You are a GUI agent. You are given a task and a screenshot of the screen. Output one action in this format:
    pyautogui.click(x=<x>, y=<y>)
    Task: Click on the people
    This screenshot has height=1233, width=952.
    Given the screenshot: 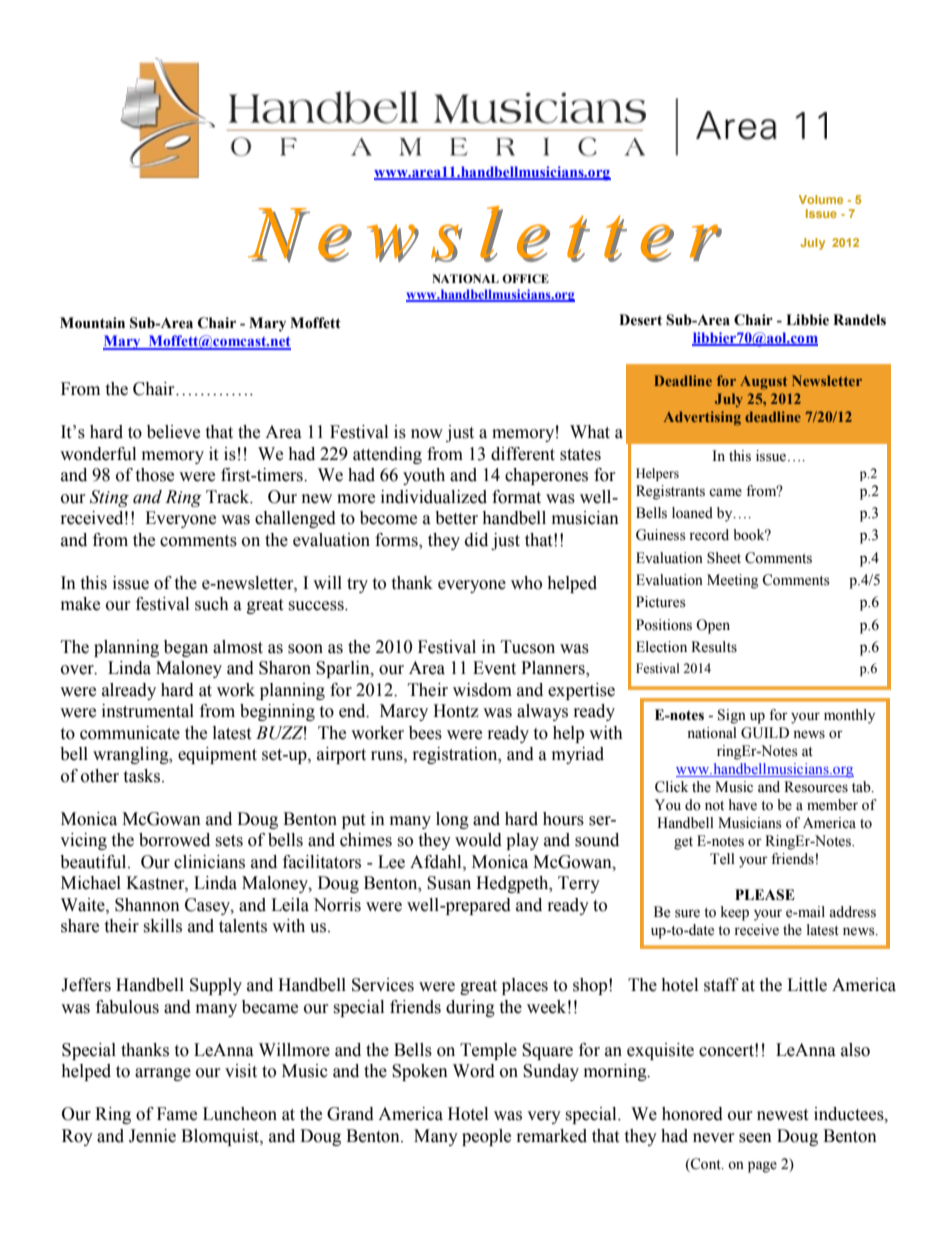 What is the action you would take?
    pyautogui.click(x=486, y=1137)
